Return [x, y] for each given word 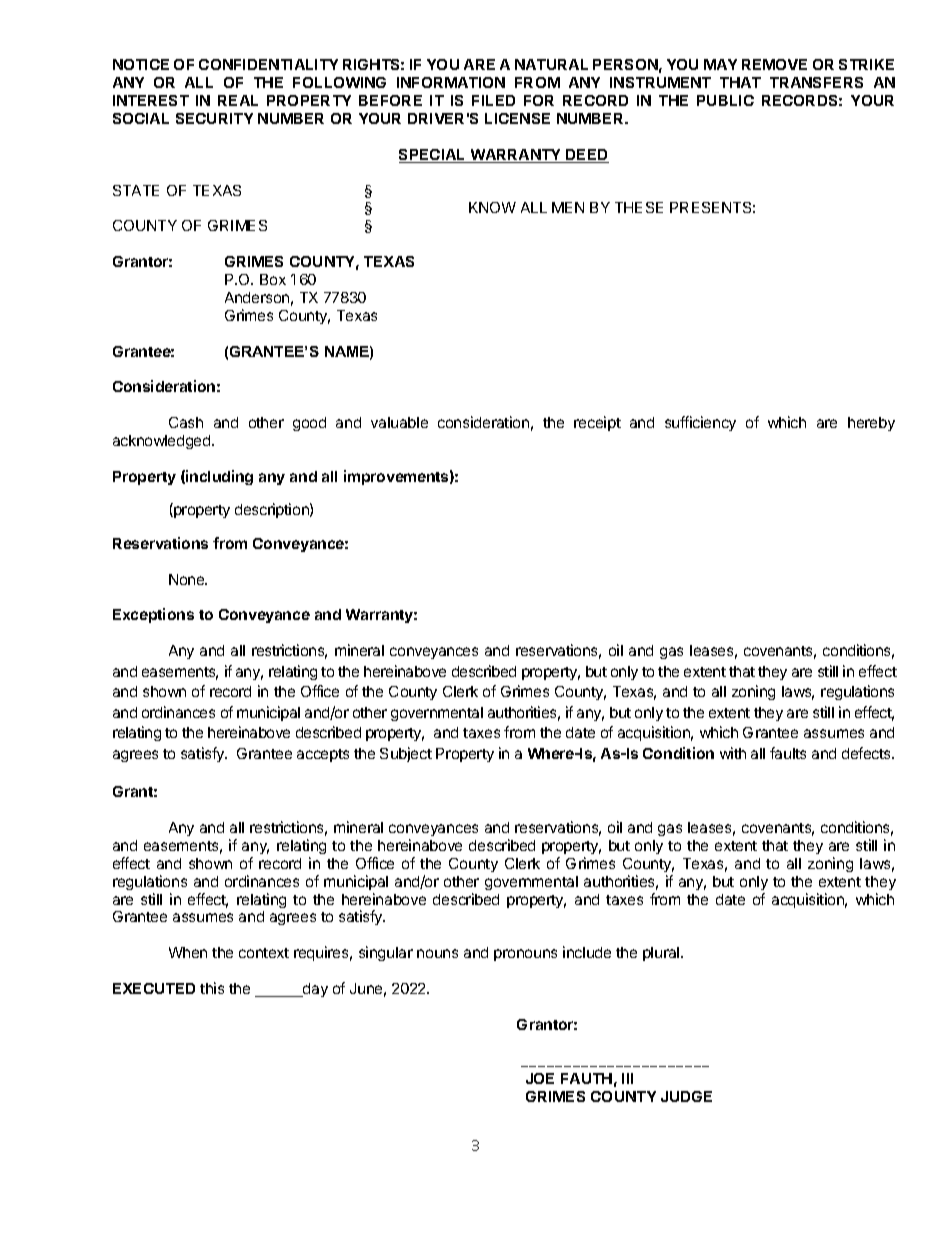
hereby [871, 424]
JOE [540, 1078]
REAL [238, 100]
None [188, 579]
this [212, 988]
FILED [493, 100]
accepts [323, 755]
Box [273, 279]
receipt [597, 423]
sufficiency [700, 423]
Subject [406, 754]
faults [788, 753]
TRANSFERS [816, 82]
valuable [399, 422]
